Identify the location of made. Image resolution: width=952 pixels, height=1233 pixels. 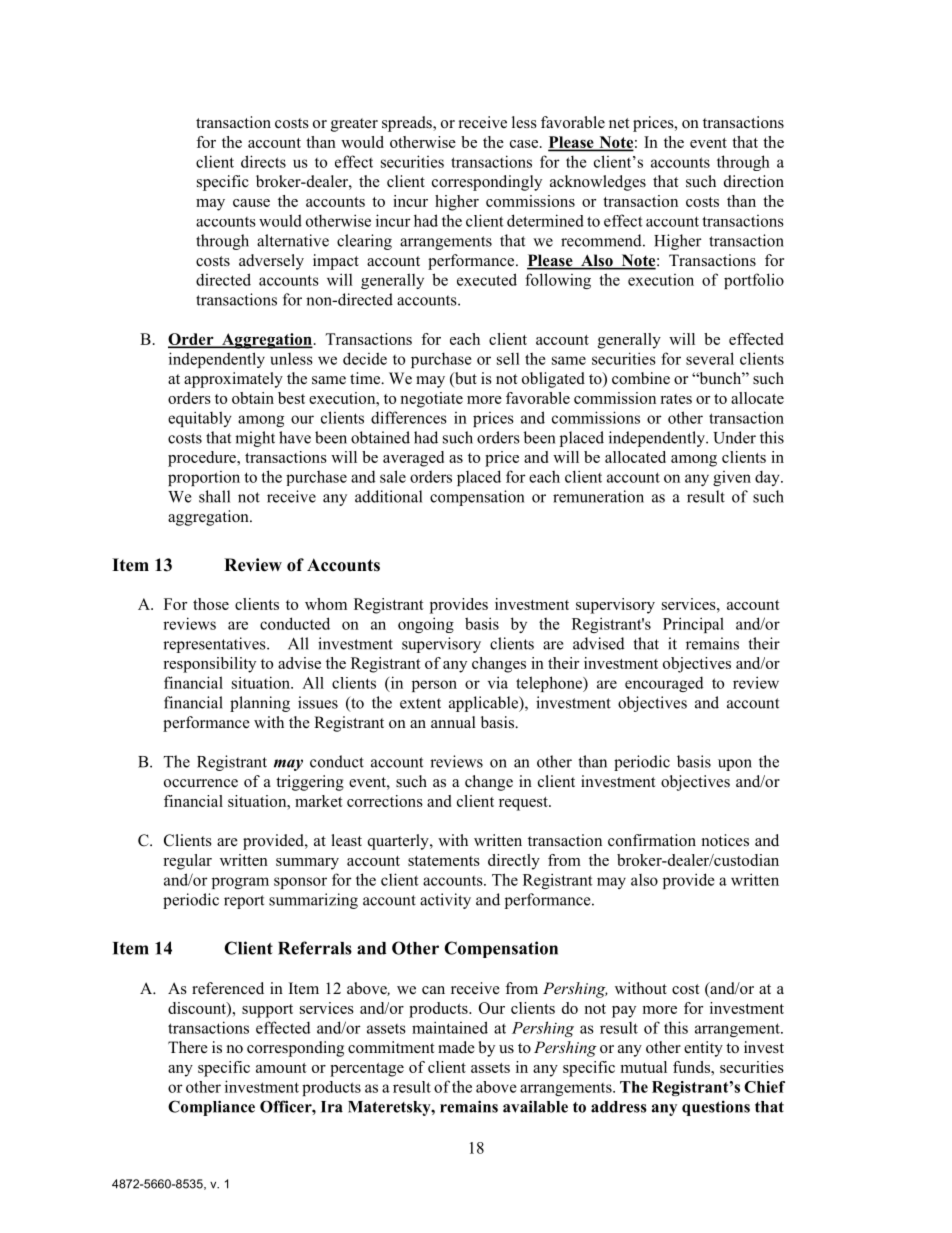
(456, 1047).
